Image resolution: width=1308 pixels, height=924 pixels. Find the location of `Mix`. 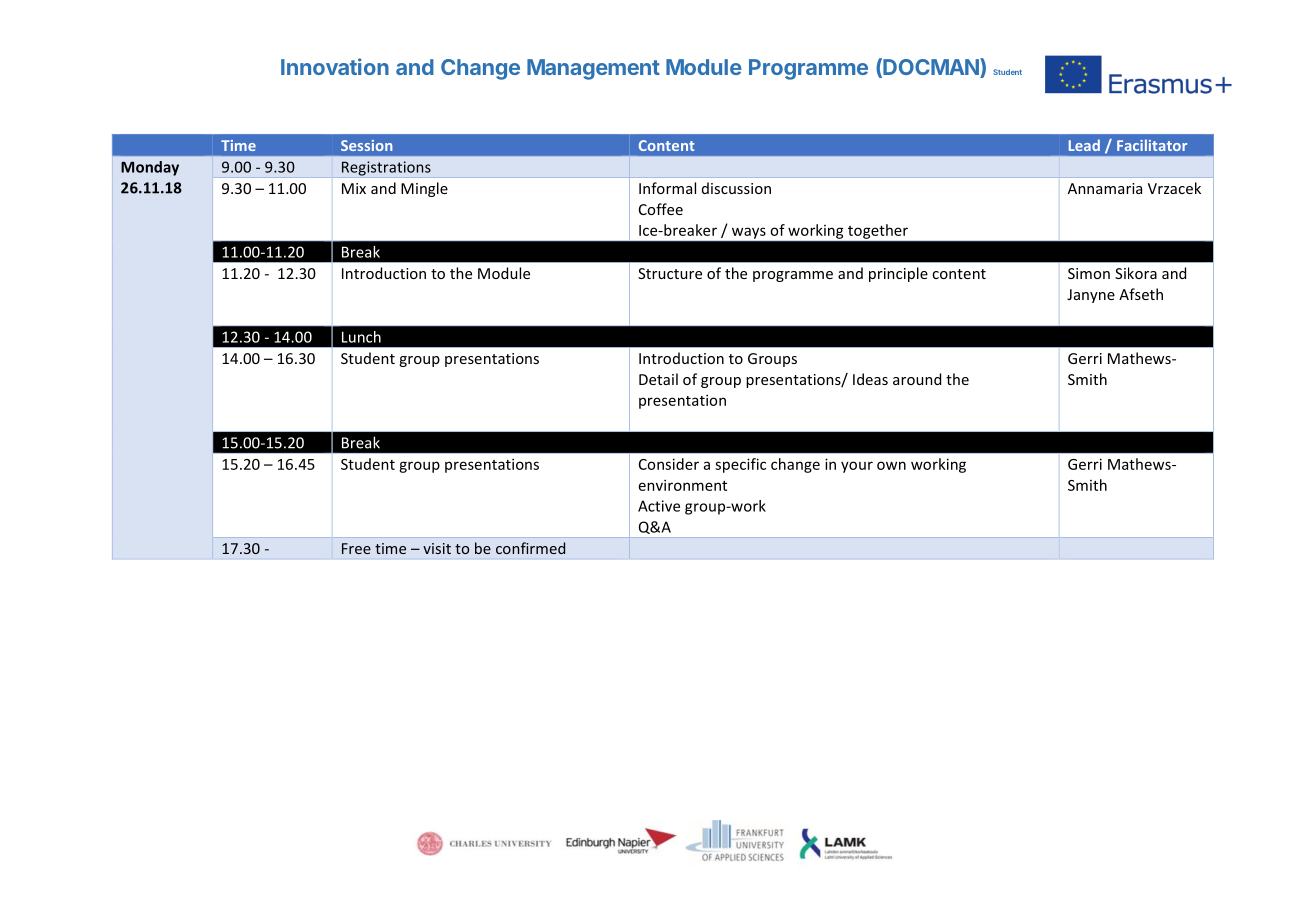

Mix is located at coordinates (354, 188).
